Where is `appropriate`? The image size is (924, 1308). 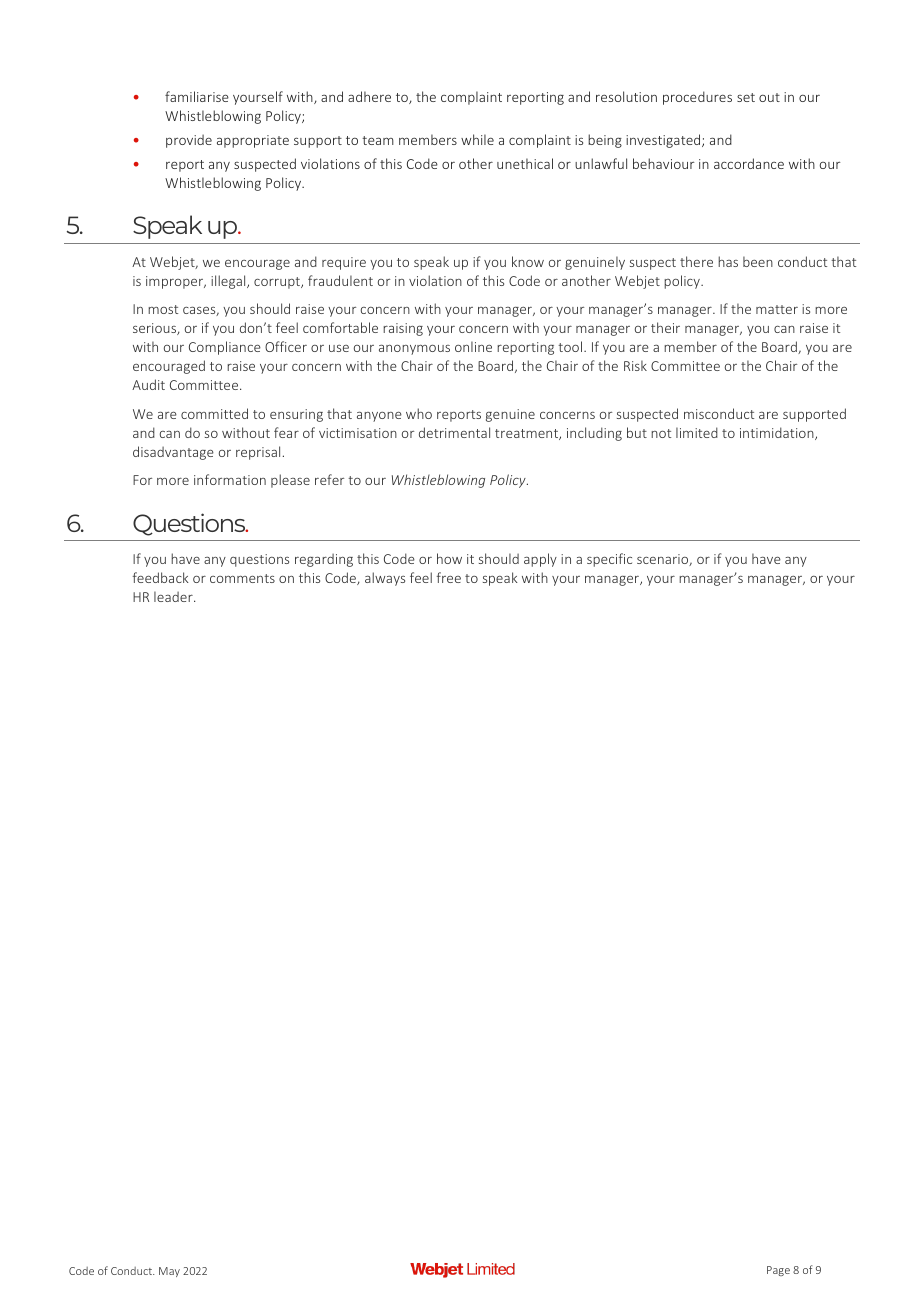
appropriate is located at coordinates (253, 141).
